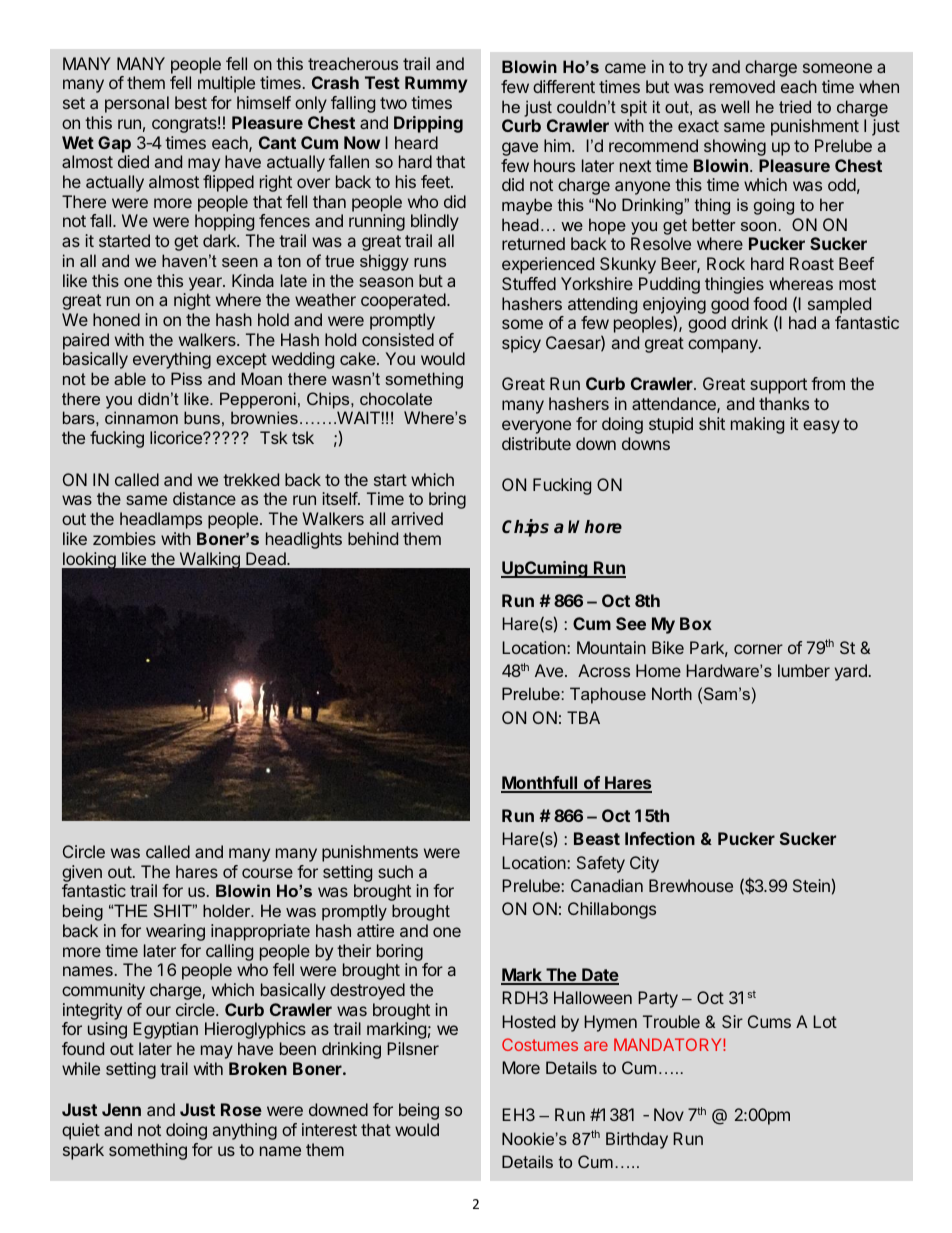  What do you see at coordinates (436, 84) in the screenshot?
I see `Rummy` at bounding box center [436, 84].
